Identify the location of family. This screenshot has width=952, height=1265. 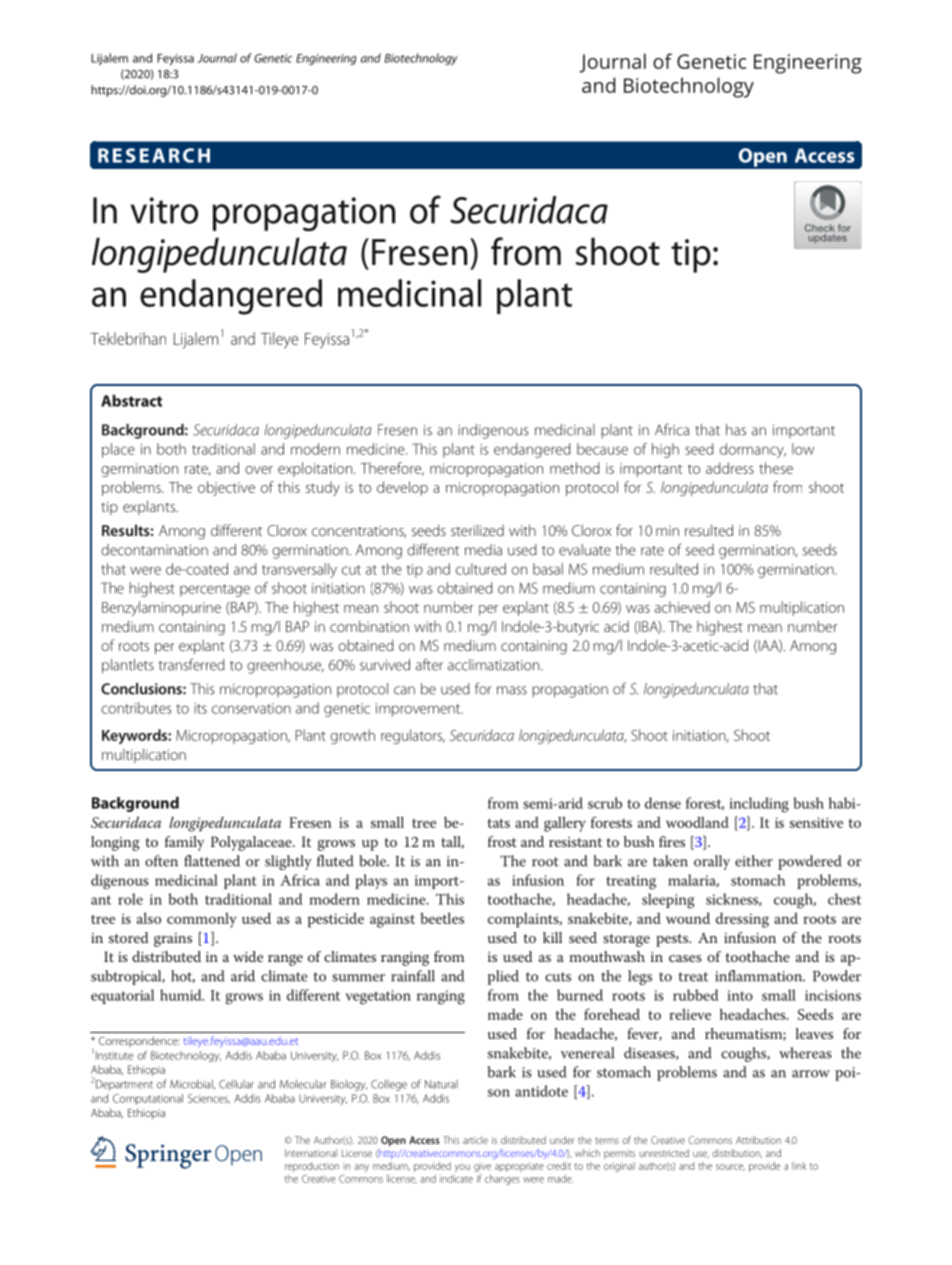
(184, 843).
